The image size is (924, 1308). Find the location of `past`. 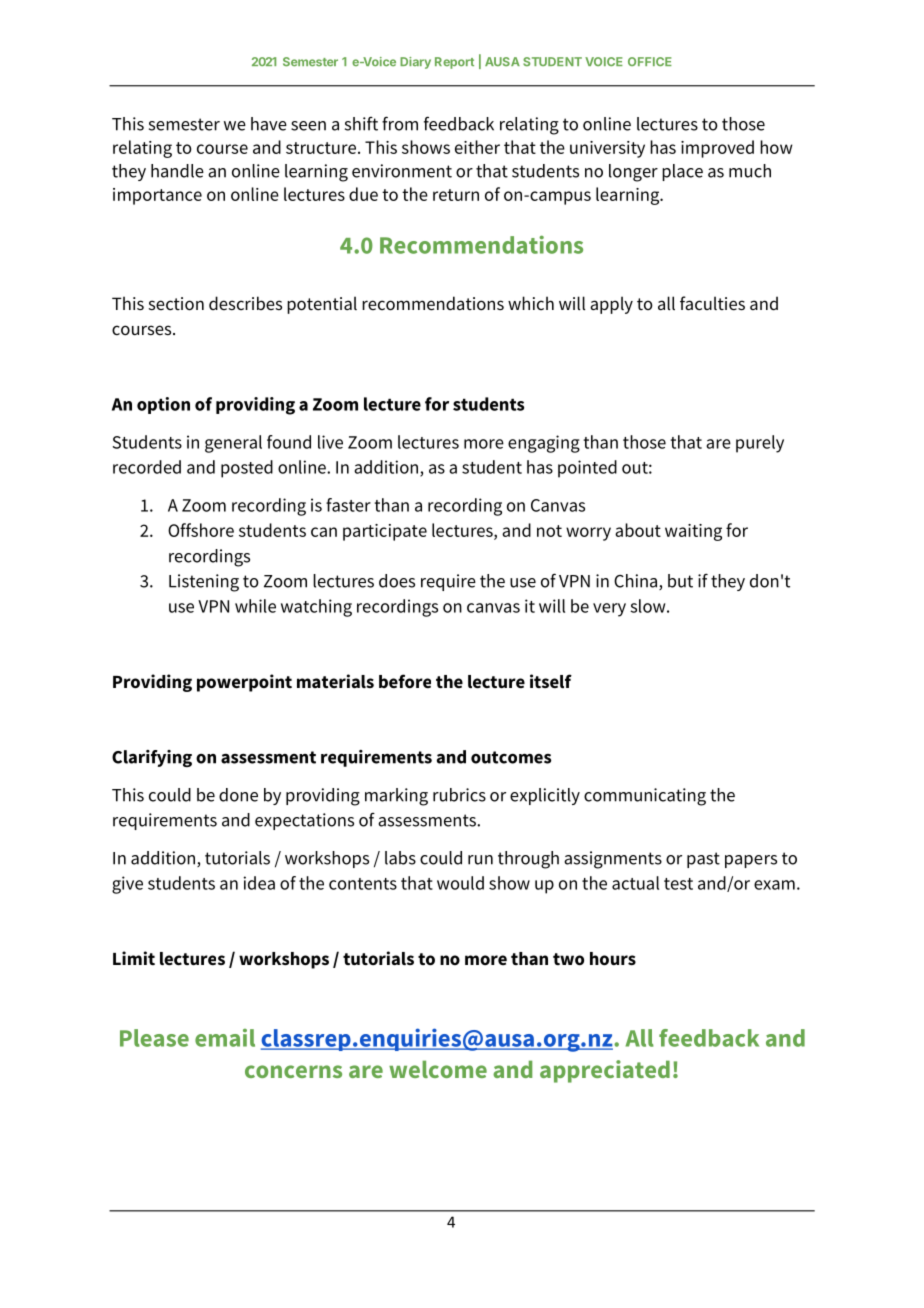

past is located at coordinates (703, 860).
